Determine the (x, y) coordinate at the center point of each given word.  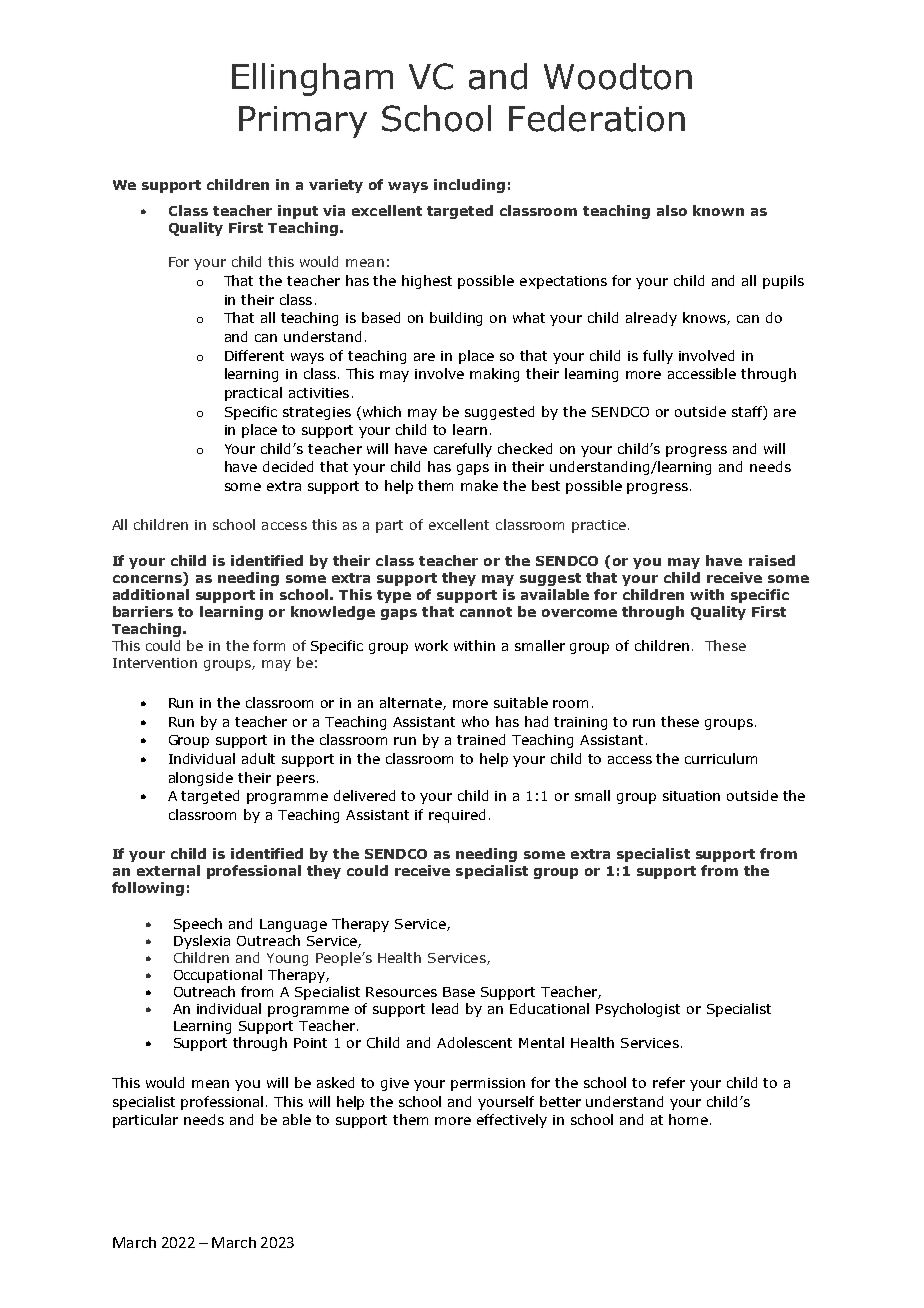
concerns (148, 577)
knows (705, 318)
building (456, 319)
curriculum (721, 758)
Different (254, 355)
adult (258, 758)
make (479, 485)
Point (310, 1043)
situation (691, 796)
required (457, 816)
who (475, 721)
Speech (198, 925)
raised (772, 560)
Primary (303, 122)
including (469, 186)
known (718, 210)
